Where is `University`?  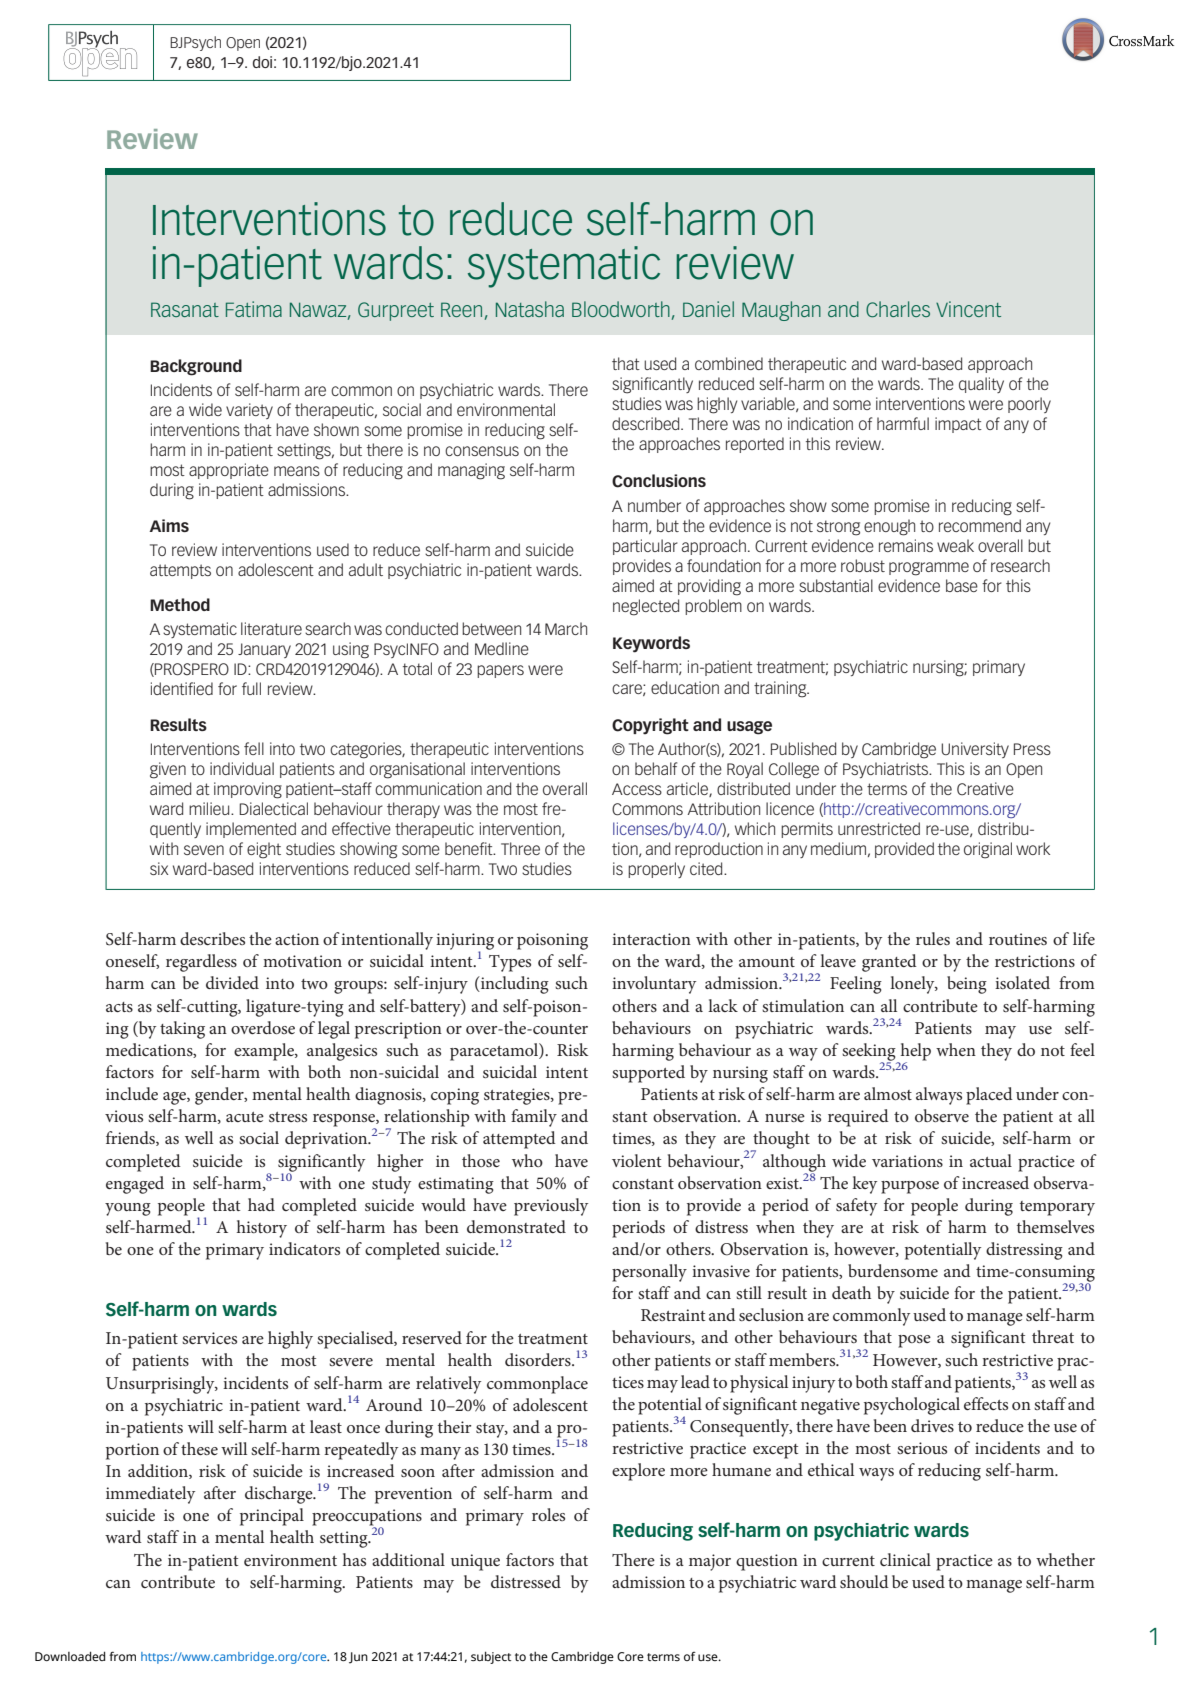 University is located at coordinates (975, 750).
